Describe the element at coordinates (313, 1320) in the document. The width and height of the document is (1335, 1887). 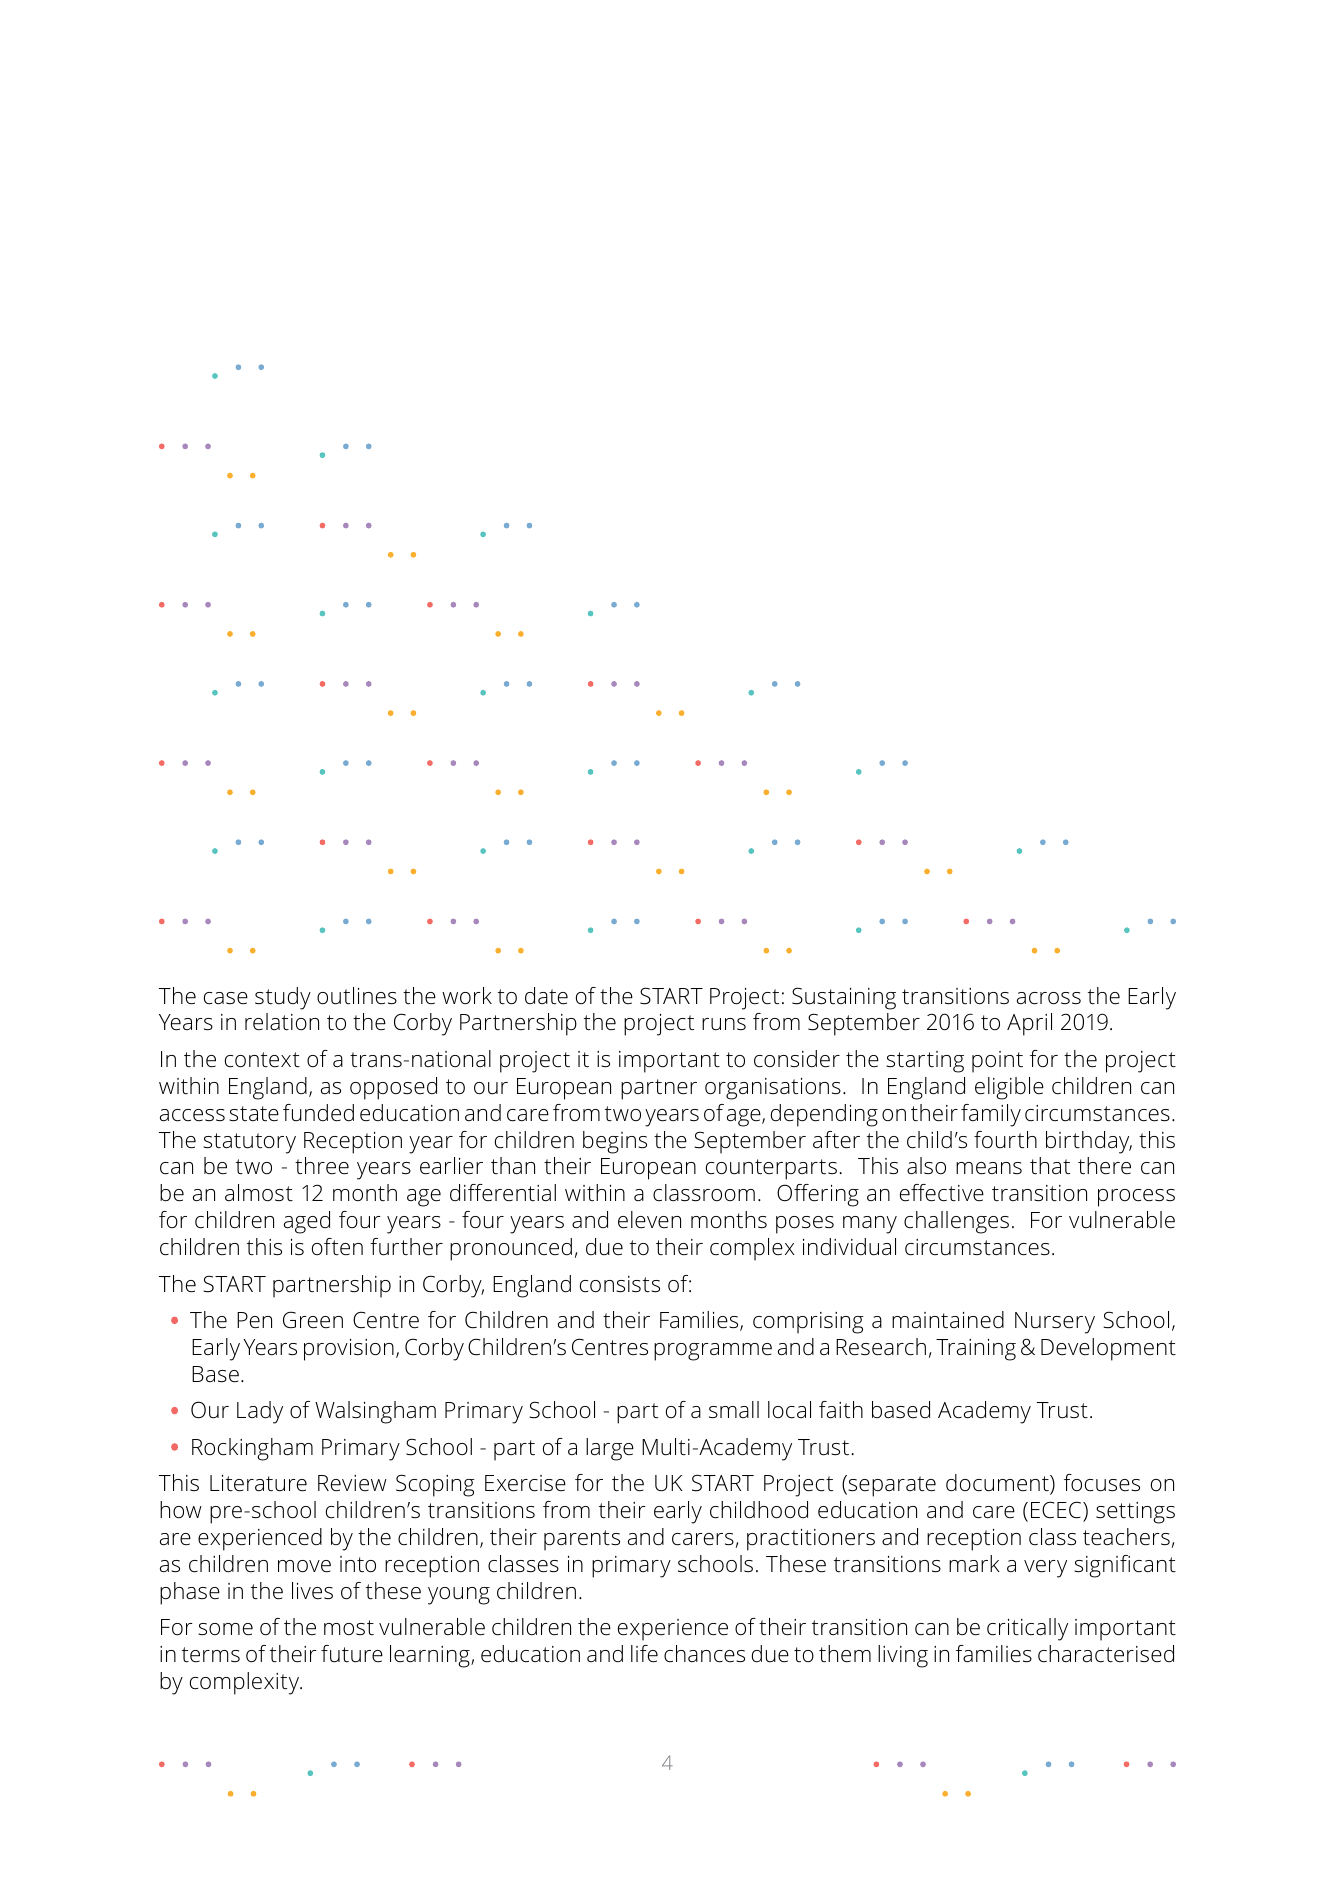
I see `Green` at that location.
